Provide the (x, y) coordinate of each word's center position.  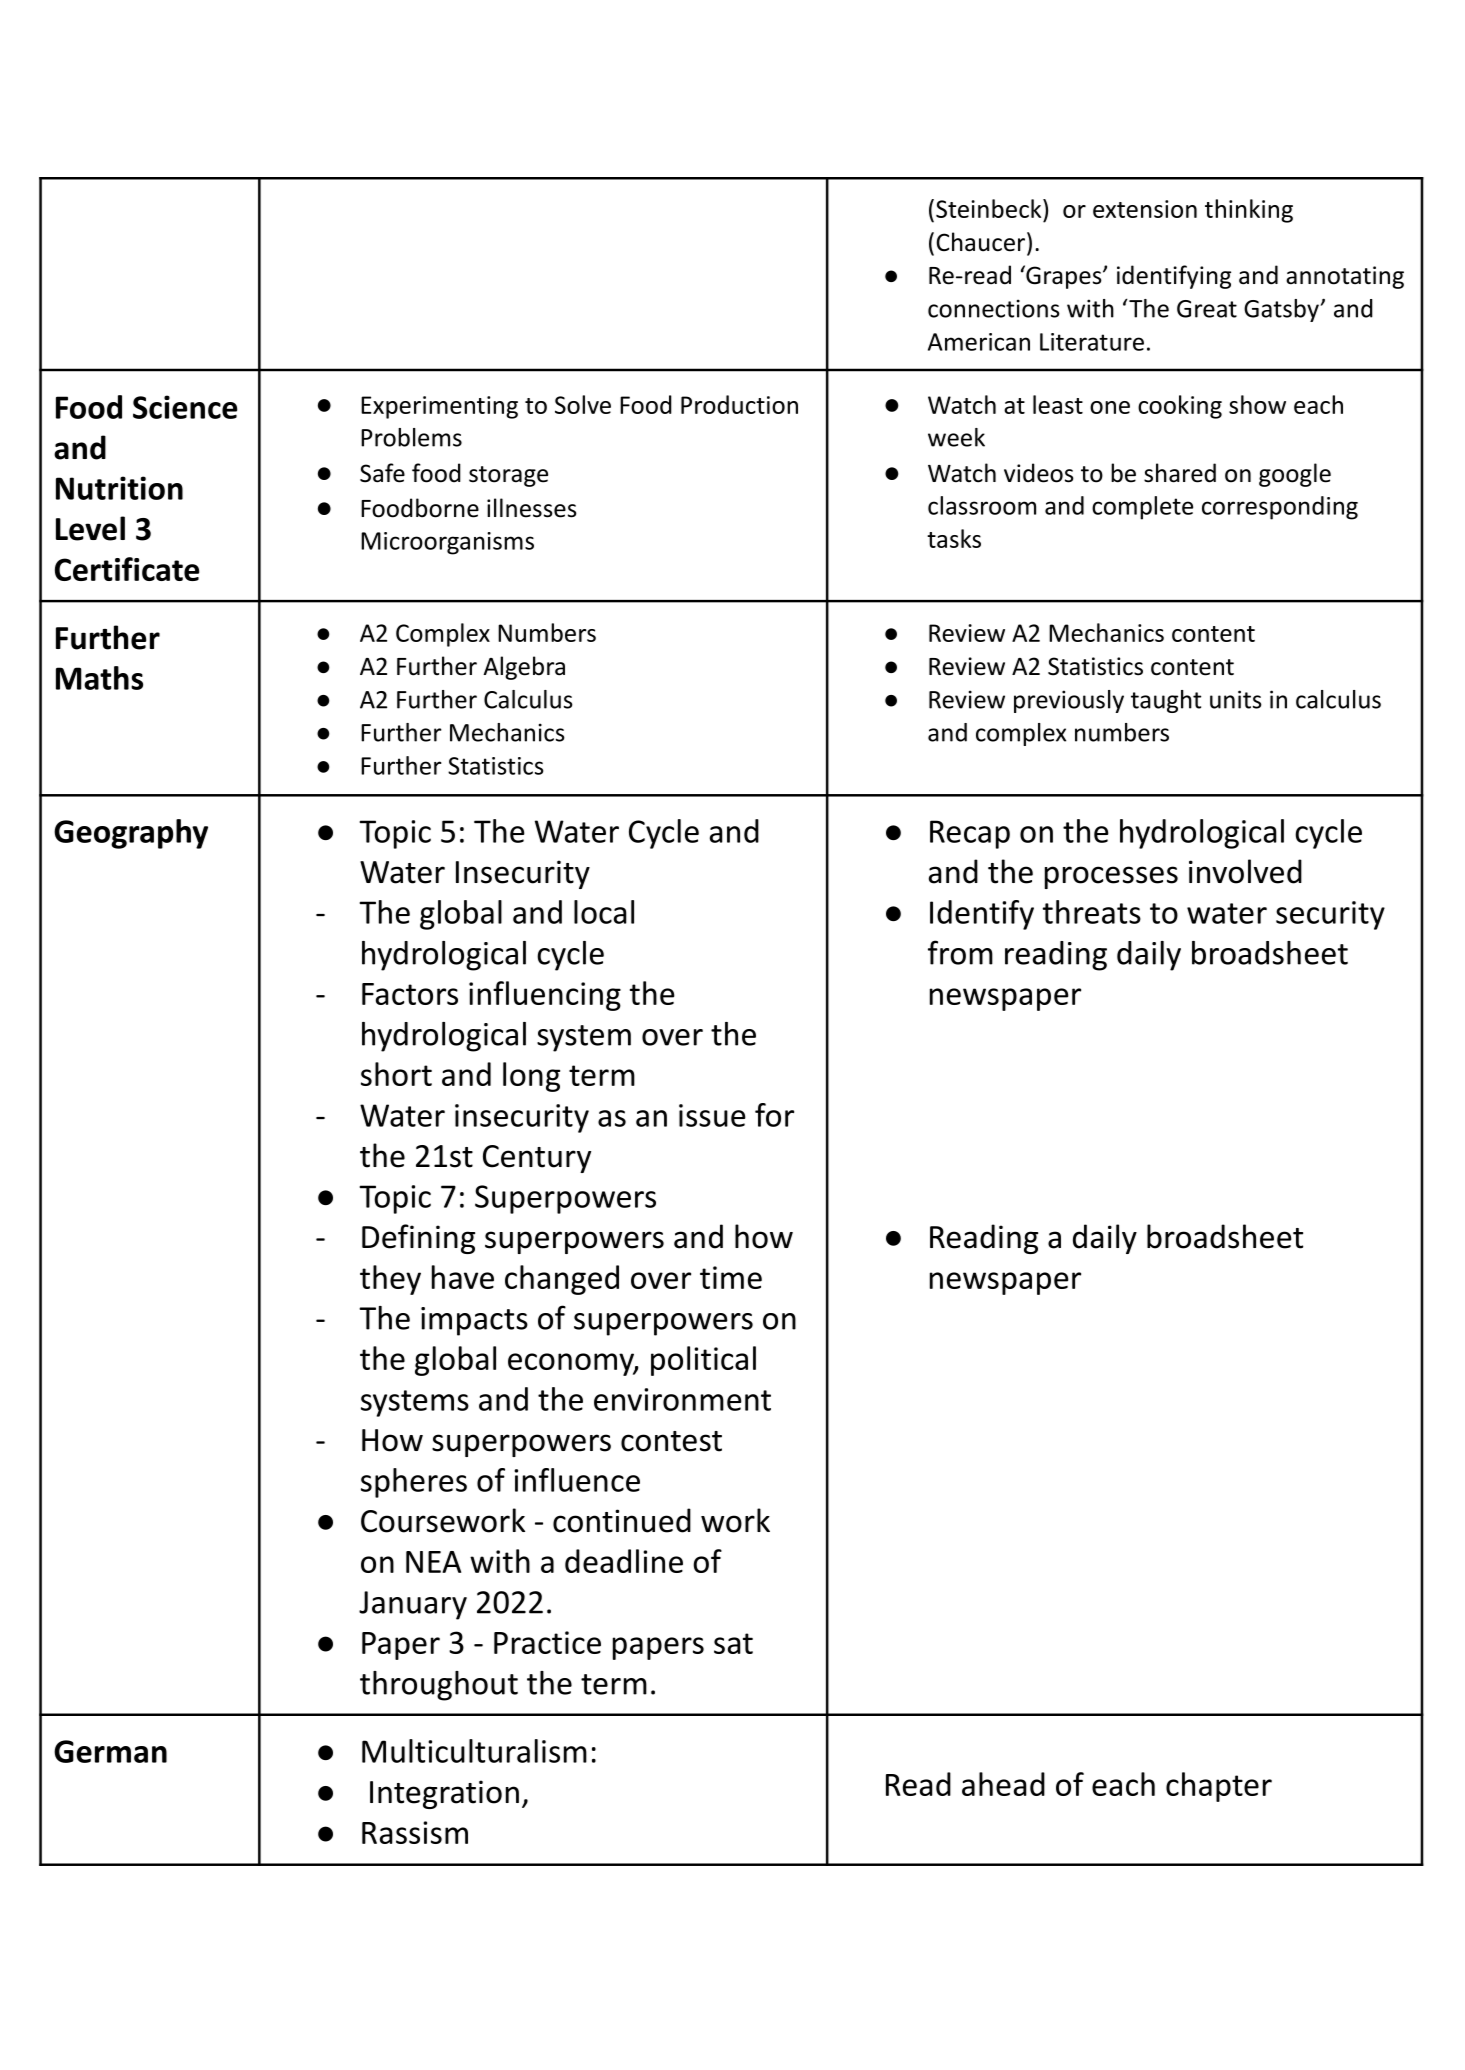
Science (185, 407)
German (110, 1751)
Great (1207, 309)
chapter (1219, 1787)
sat (733, 1643)
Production (739, 404)
